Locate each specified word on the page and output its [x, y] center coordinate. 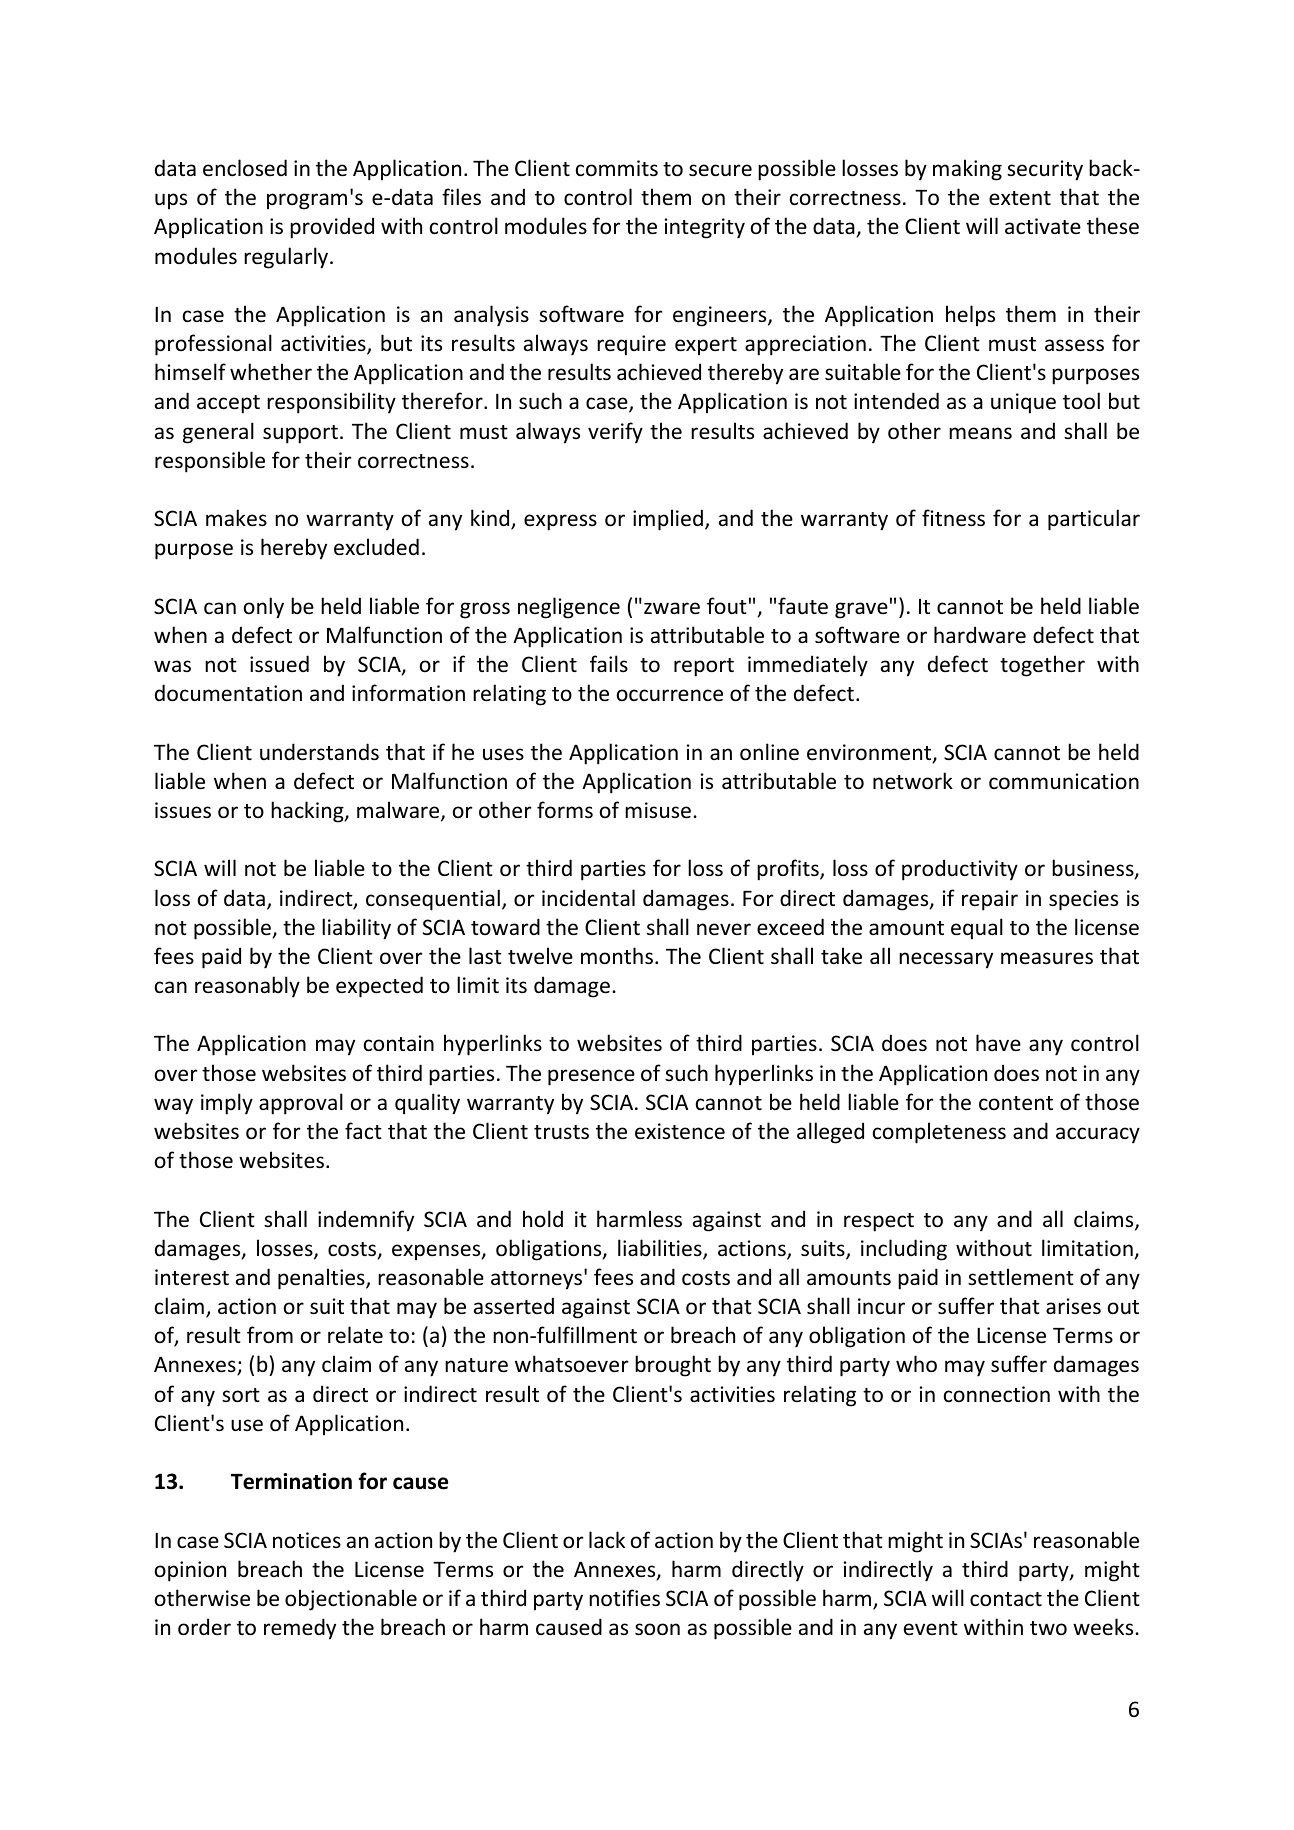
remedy [300, 1629]
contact [1006, 1599]
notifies [624, 1598]
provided [332, 228]
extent [1020, 198]
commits [617, 168]
